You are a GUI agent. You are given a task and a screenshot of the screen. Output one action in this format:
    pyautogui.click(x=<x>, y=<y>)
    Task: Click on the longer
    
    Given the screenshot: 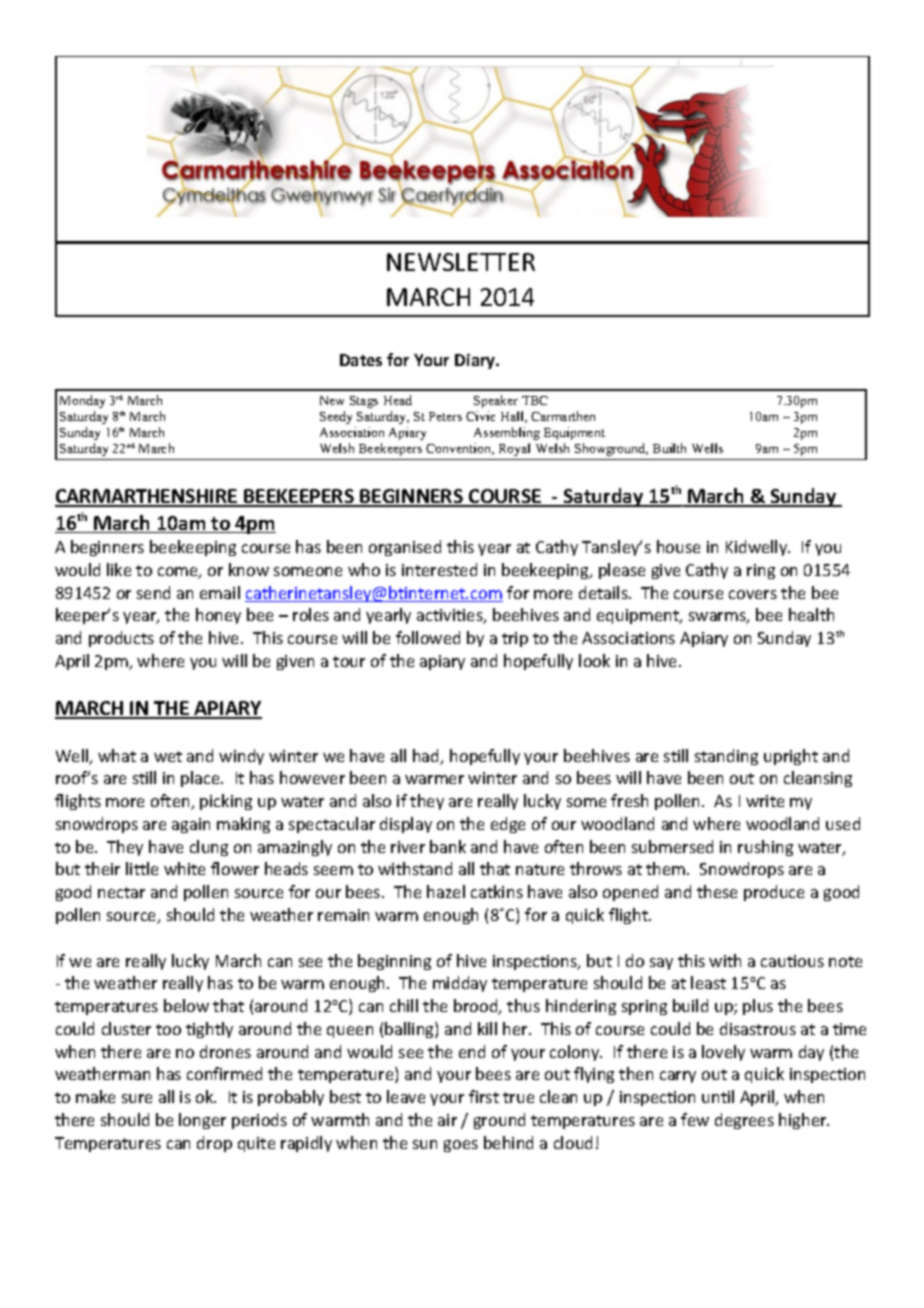 What is the action you would take?
    pyautogui.click(x=202, y=1121)
